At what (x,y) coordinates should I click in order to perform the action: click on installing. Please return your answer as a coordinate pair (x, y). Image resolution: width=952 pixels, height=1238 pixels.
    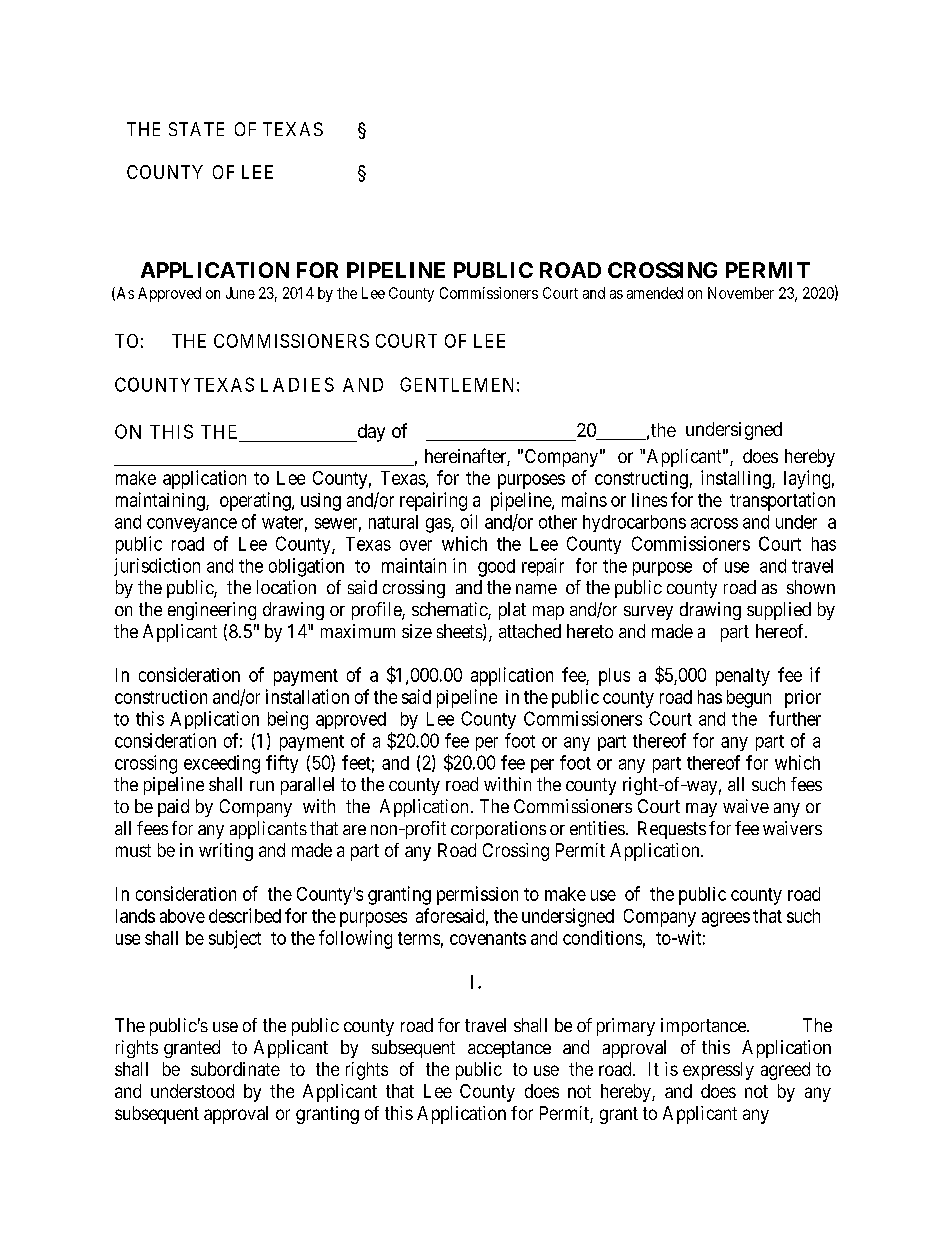
    Looking at the image, I should click on (737, 479).
